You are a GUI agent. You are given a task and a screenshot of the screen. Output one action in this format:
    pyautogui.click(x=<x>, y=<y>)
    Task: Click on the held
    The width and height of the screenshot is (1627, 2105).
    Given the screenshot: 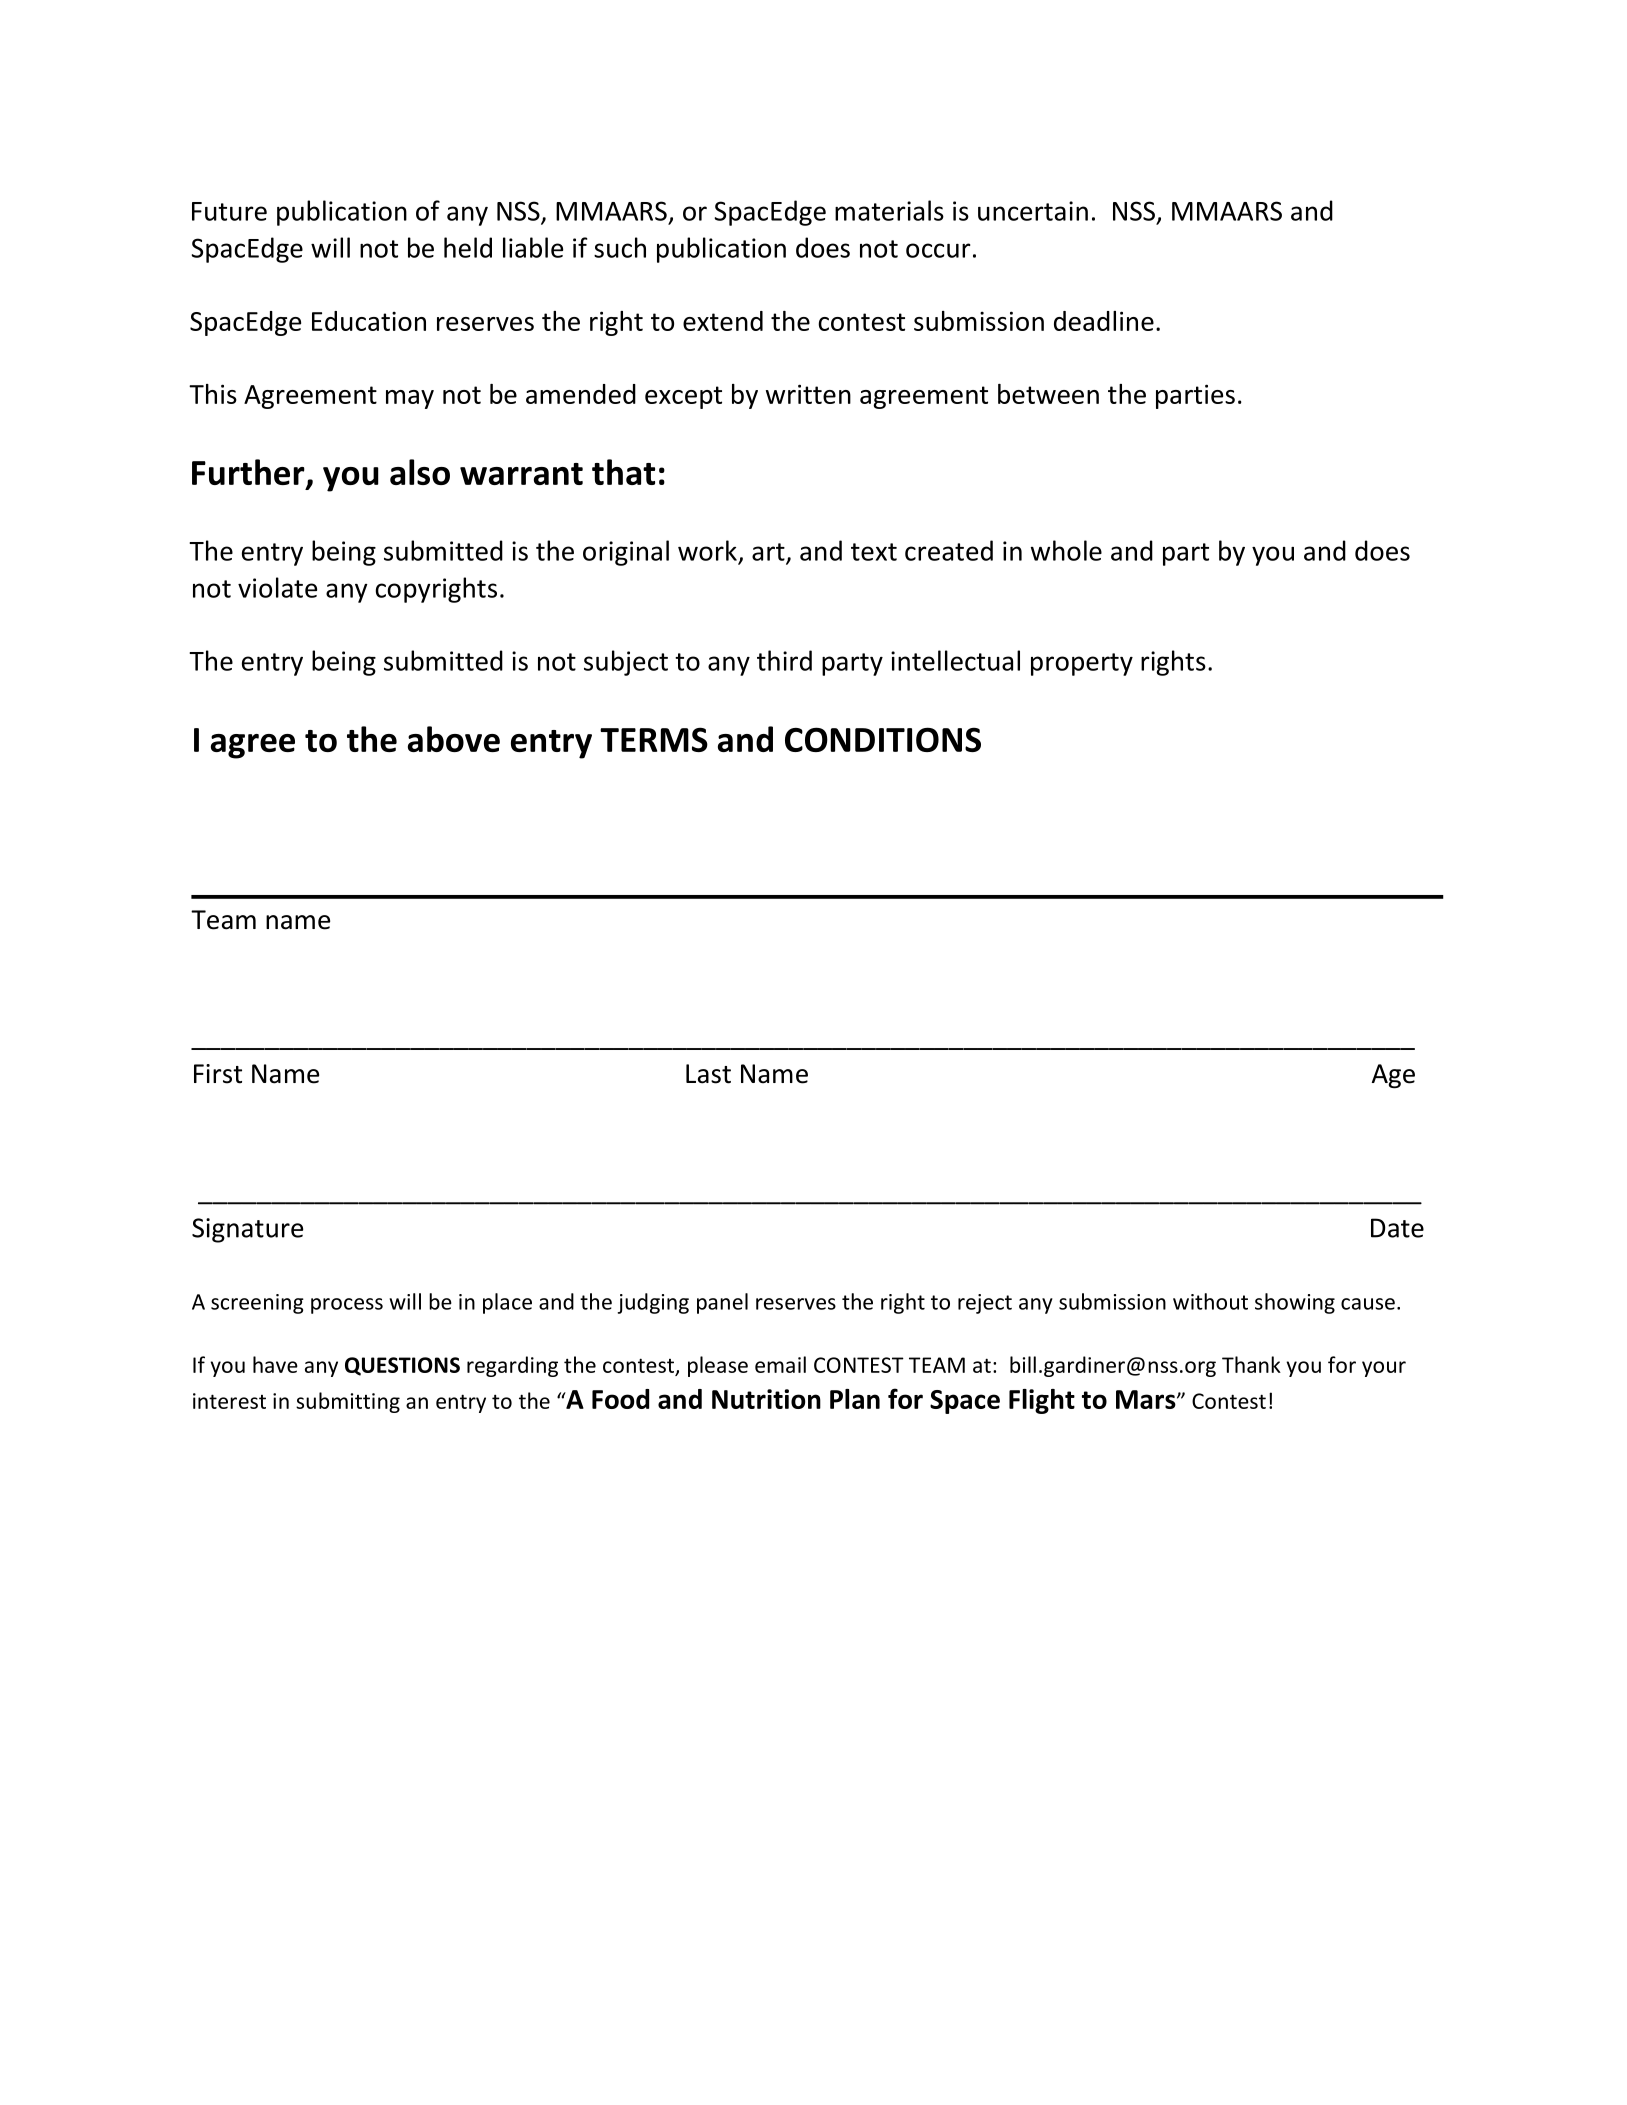 What is the action you would take?
    pyautogui.click(x=468, y=247)
